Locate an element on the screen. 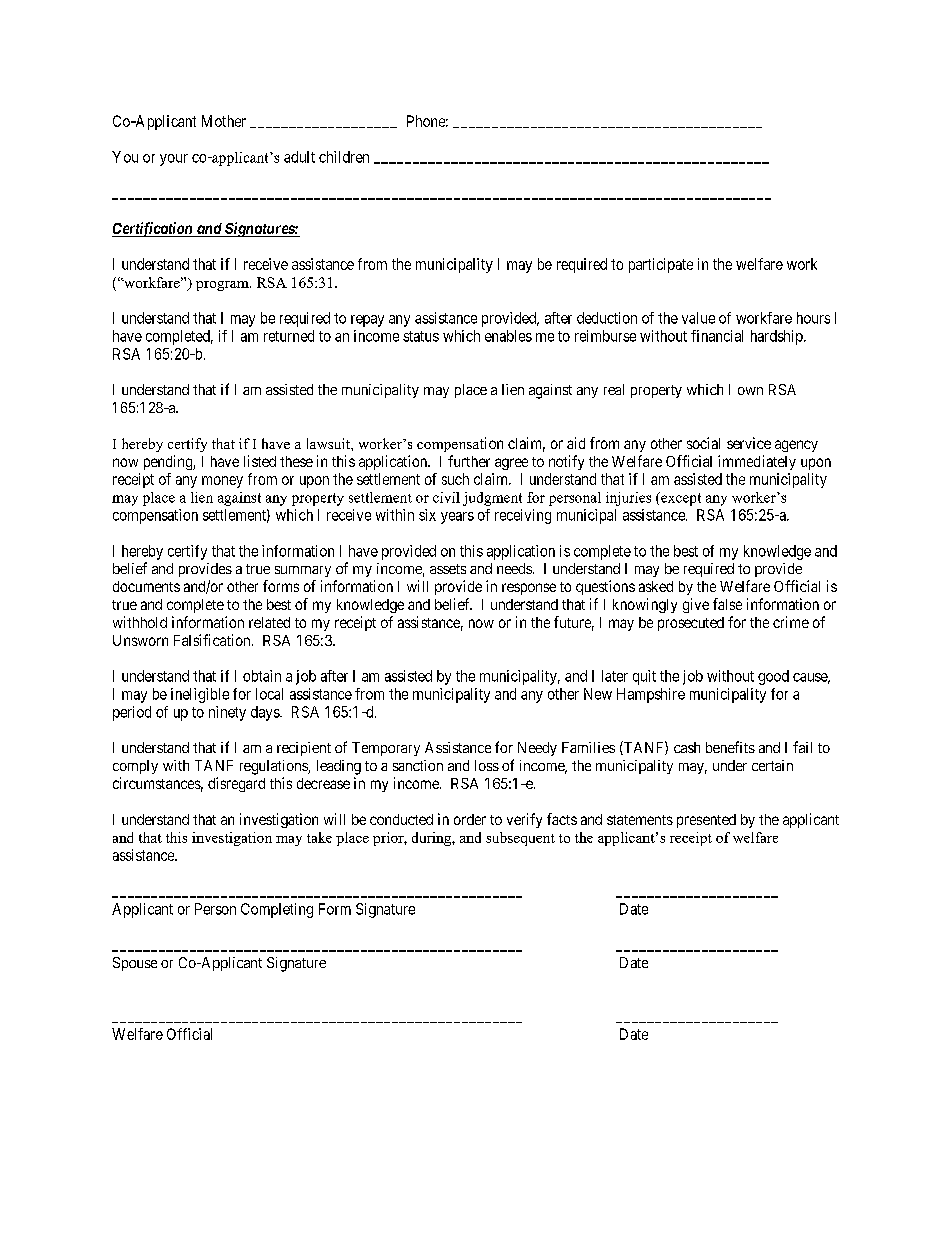 This screenshot has width=952, height=1233. assets is located at coordinates (448, 569).
